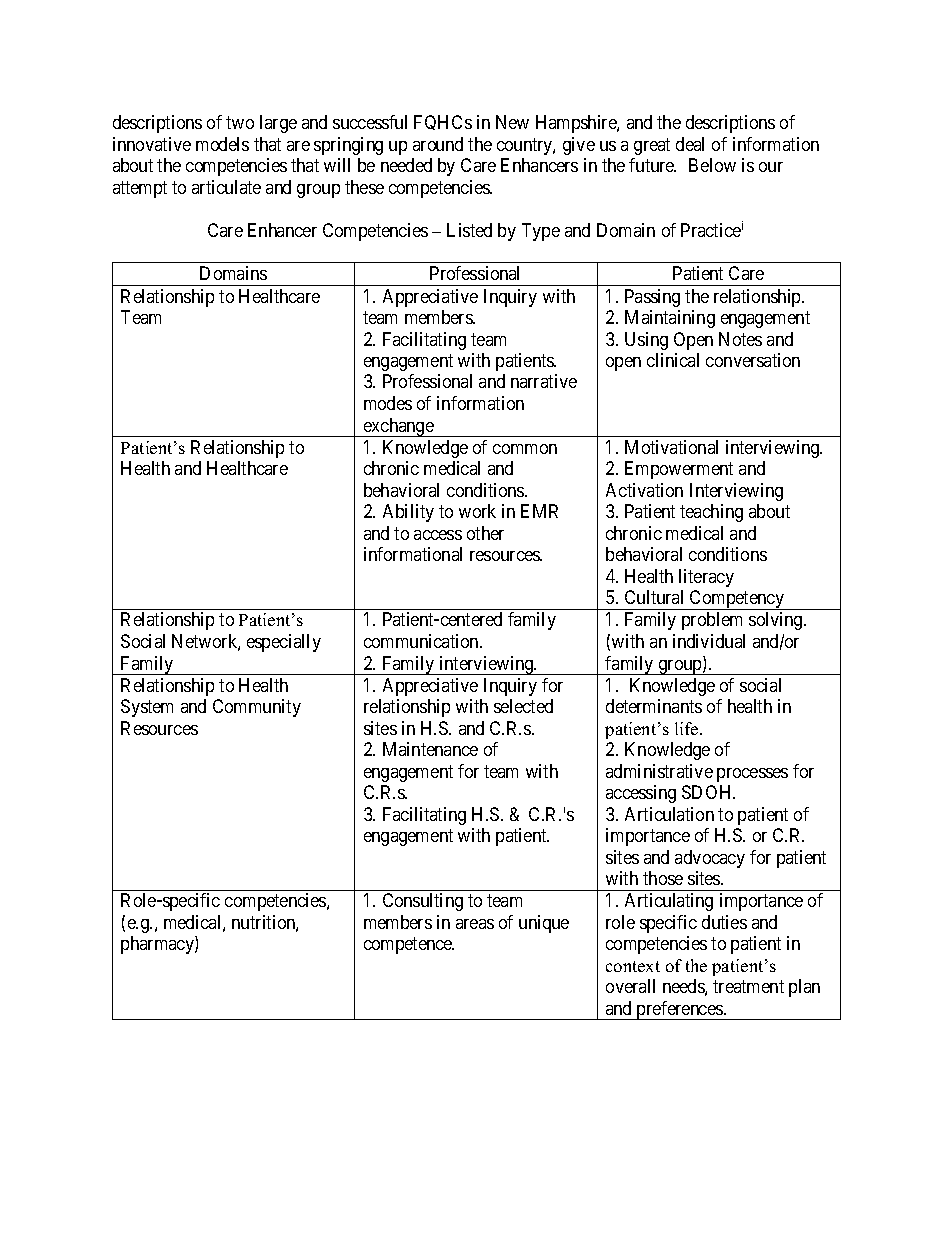 The width and height of the screenshot is (952, 1233). Describe the element at coordinates (688, 728) in the screenshot. I see `life` at that location.
